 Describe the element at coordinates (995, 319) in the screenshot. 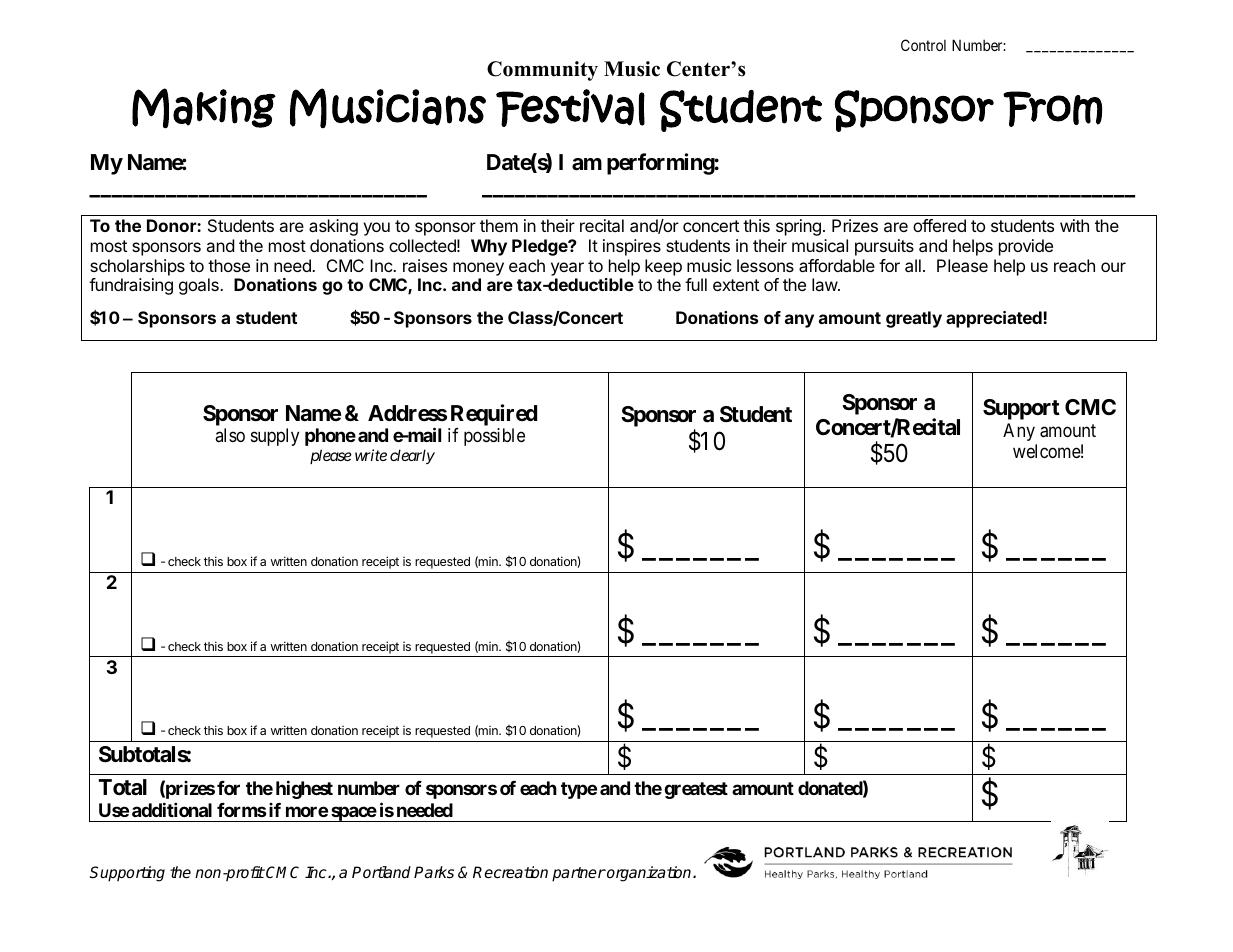

I see `appreciated` at that location.
